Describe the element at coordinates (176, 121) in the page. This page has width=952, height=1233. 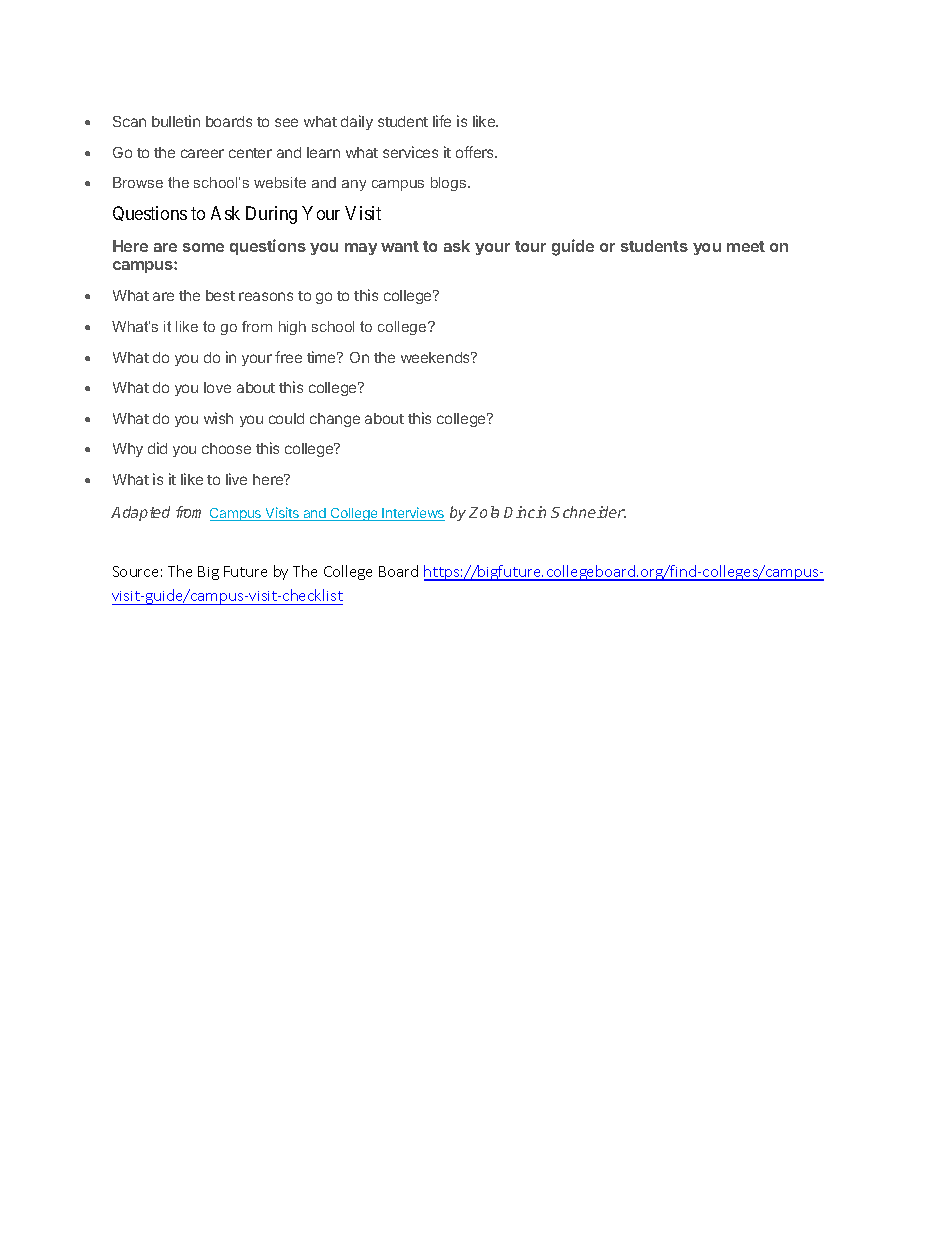
I see `bulletin` at that location.
